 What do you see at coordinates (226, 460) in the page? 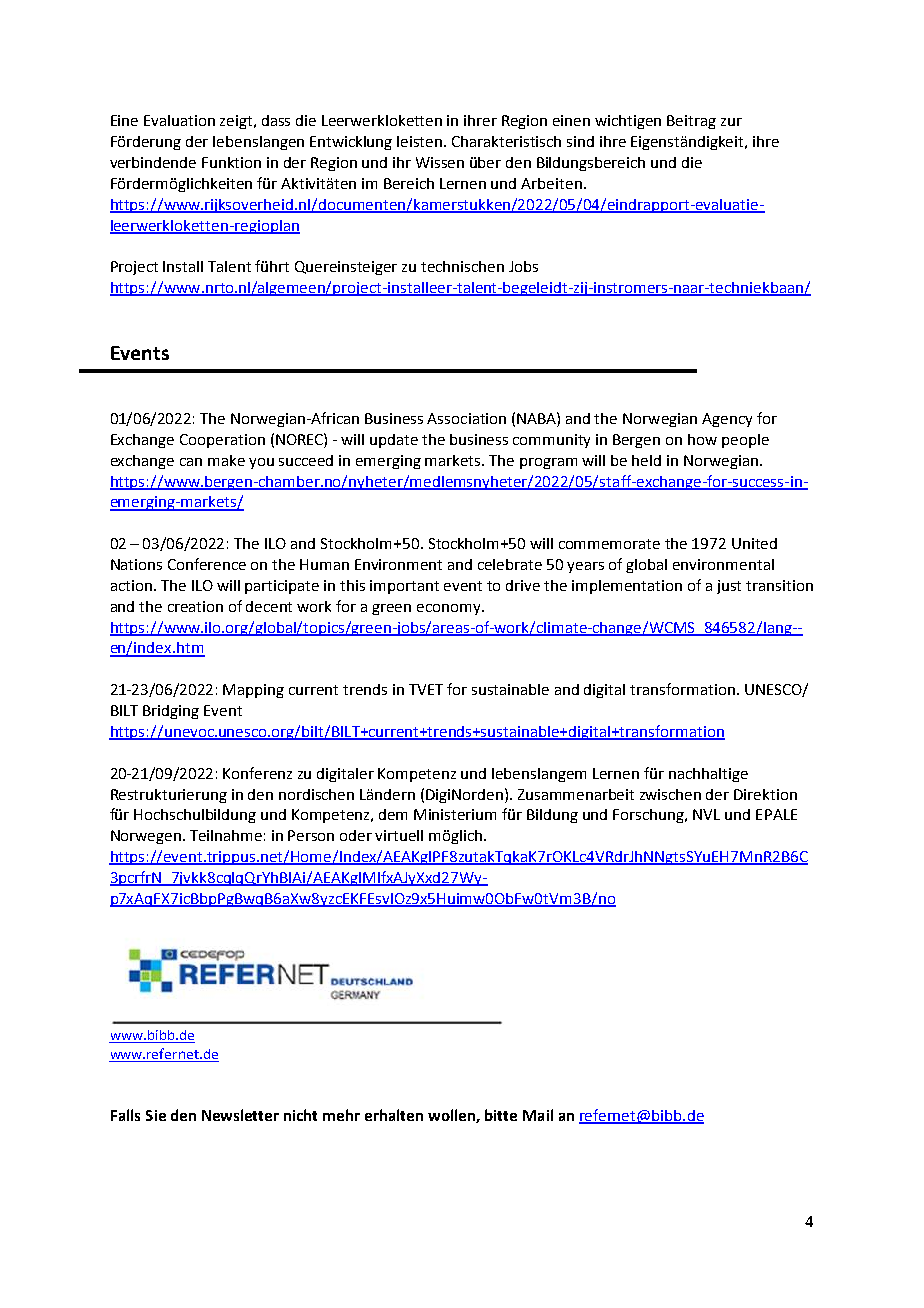
I see `make` at bounding box center [226, 460].
